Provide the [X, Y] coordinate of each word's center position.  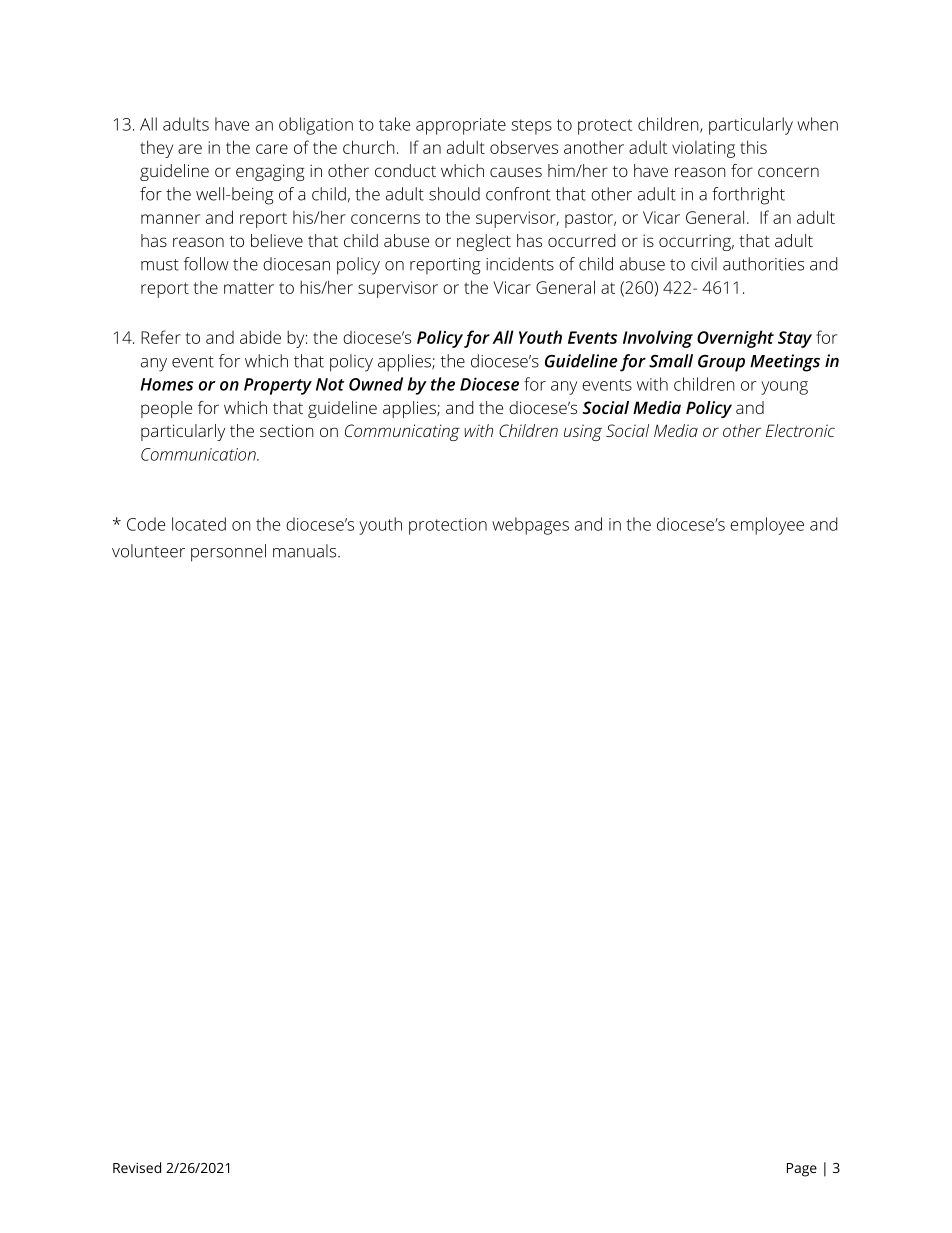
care [272, 149]
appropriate [461, 126]
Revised [137, 1167]
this [753, 147]
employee [767, 526]
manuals [306, 551]
